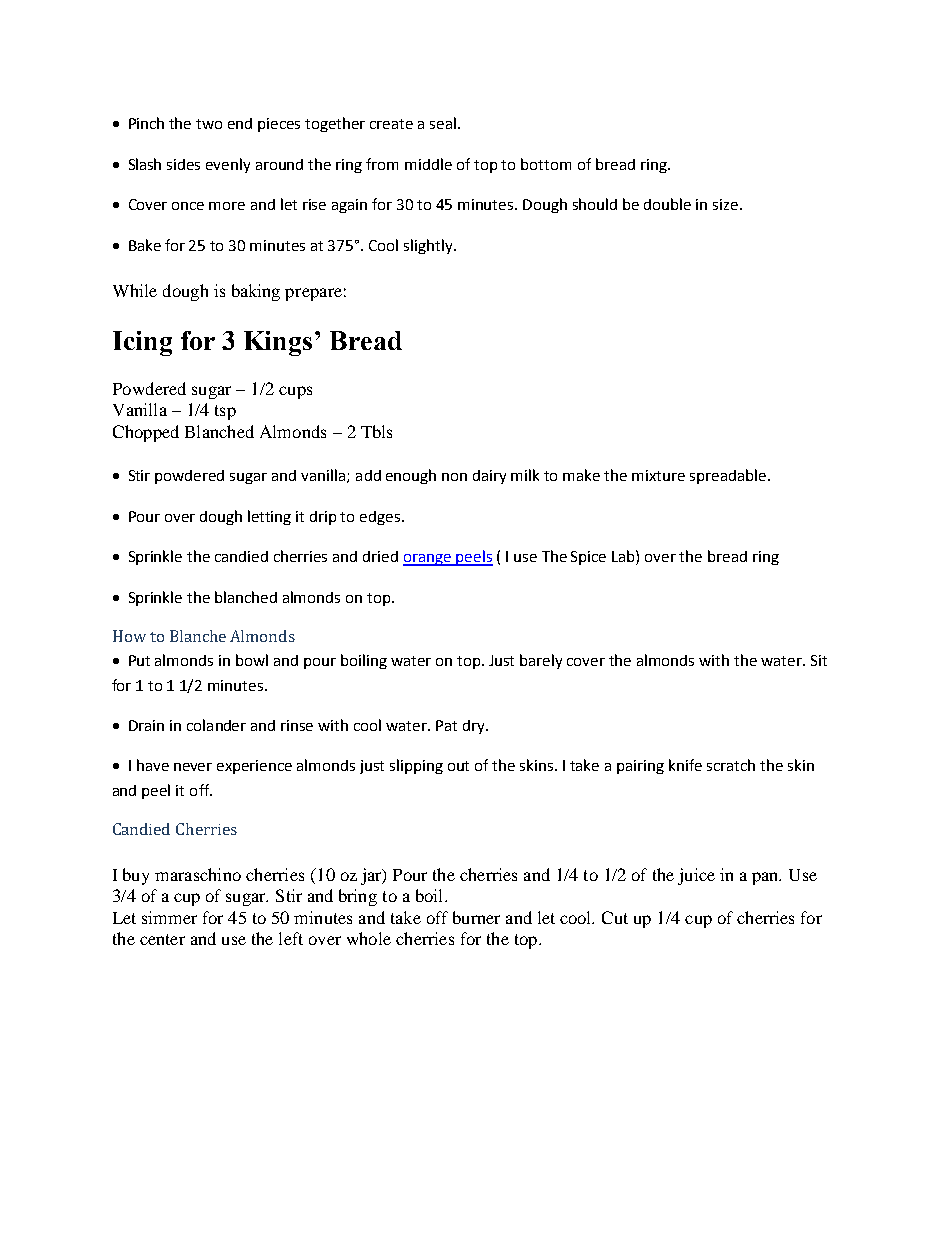 This image has width=952, height=1233. Describe the element at coordinates (278, 343) in the image. I see `Kings` at that location.
